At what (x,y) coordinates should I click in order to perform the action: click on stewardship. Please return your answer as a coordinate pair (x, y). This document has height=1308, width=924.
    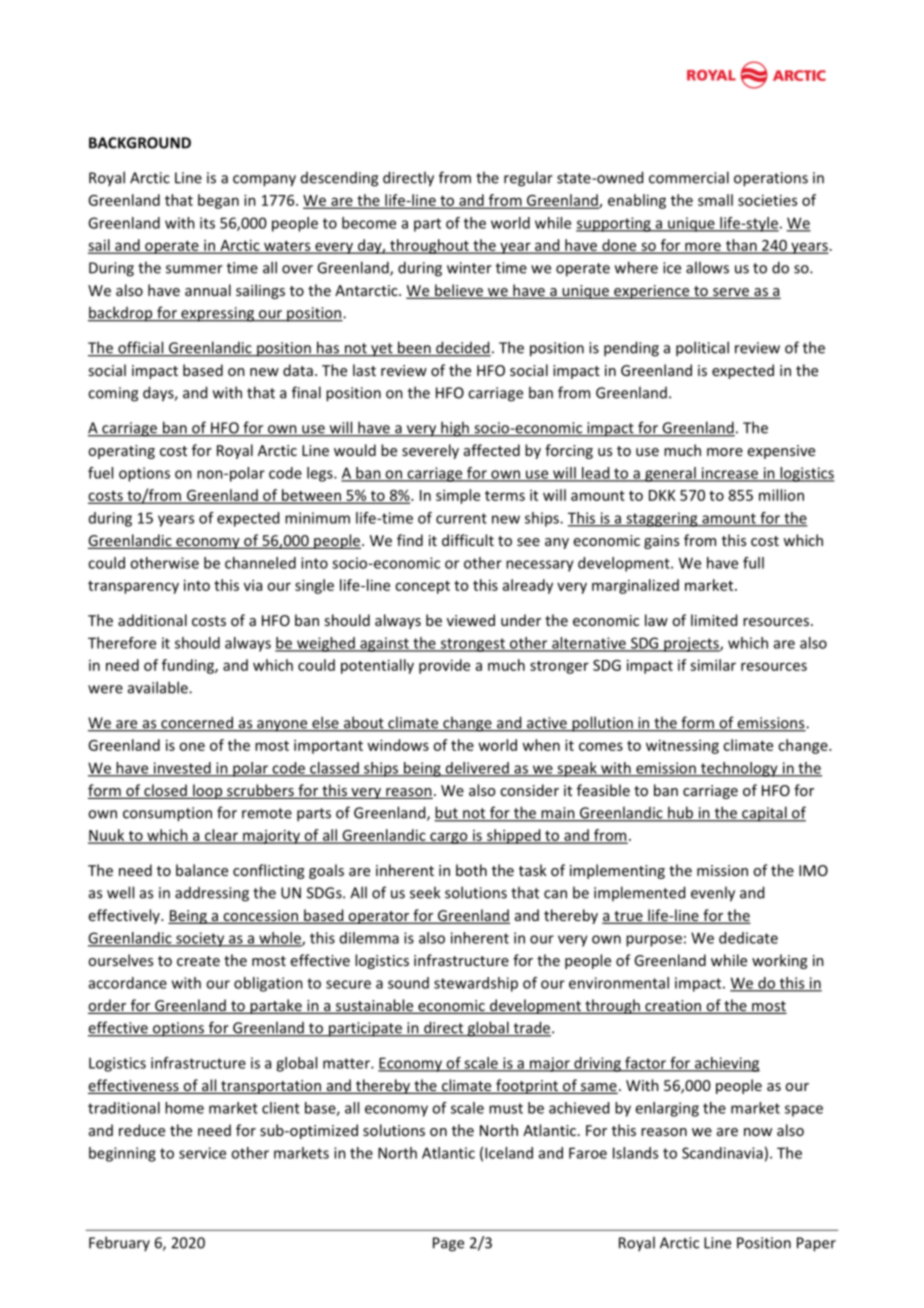
    Looking at the image, I should click on (476, 984).
